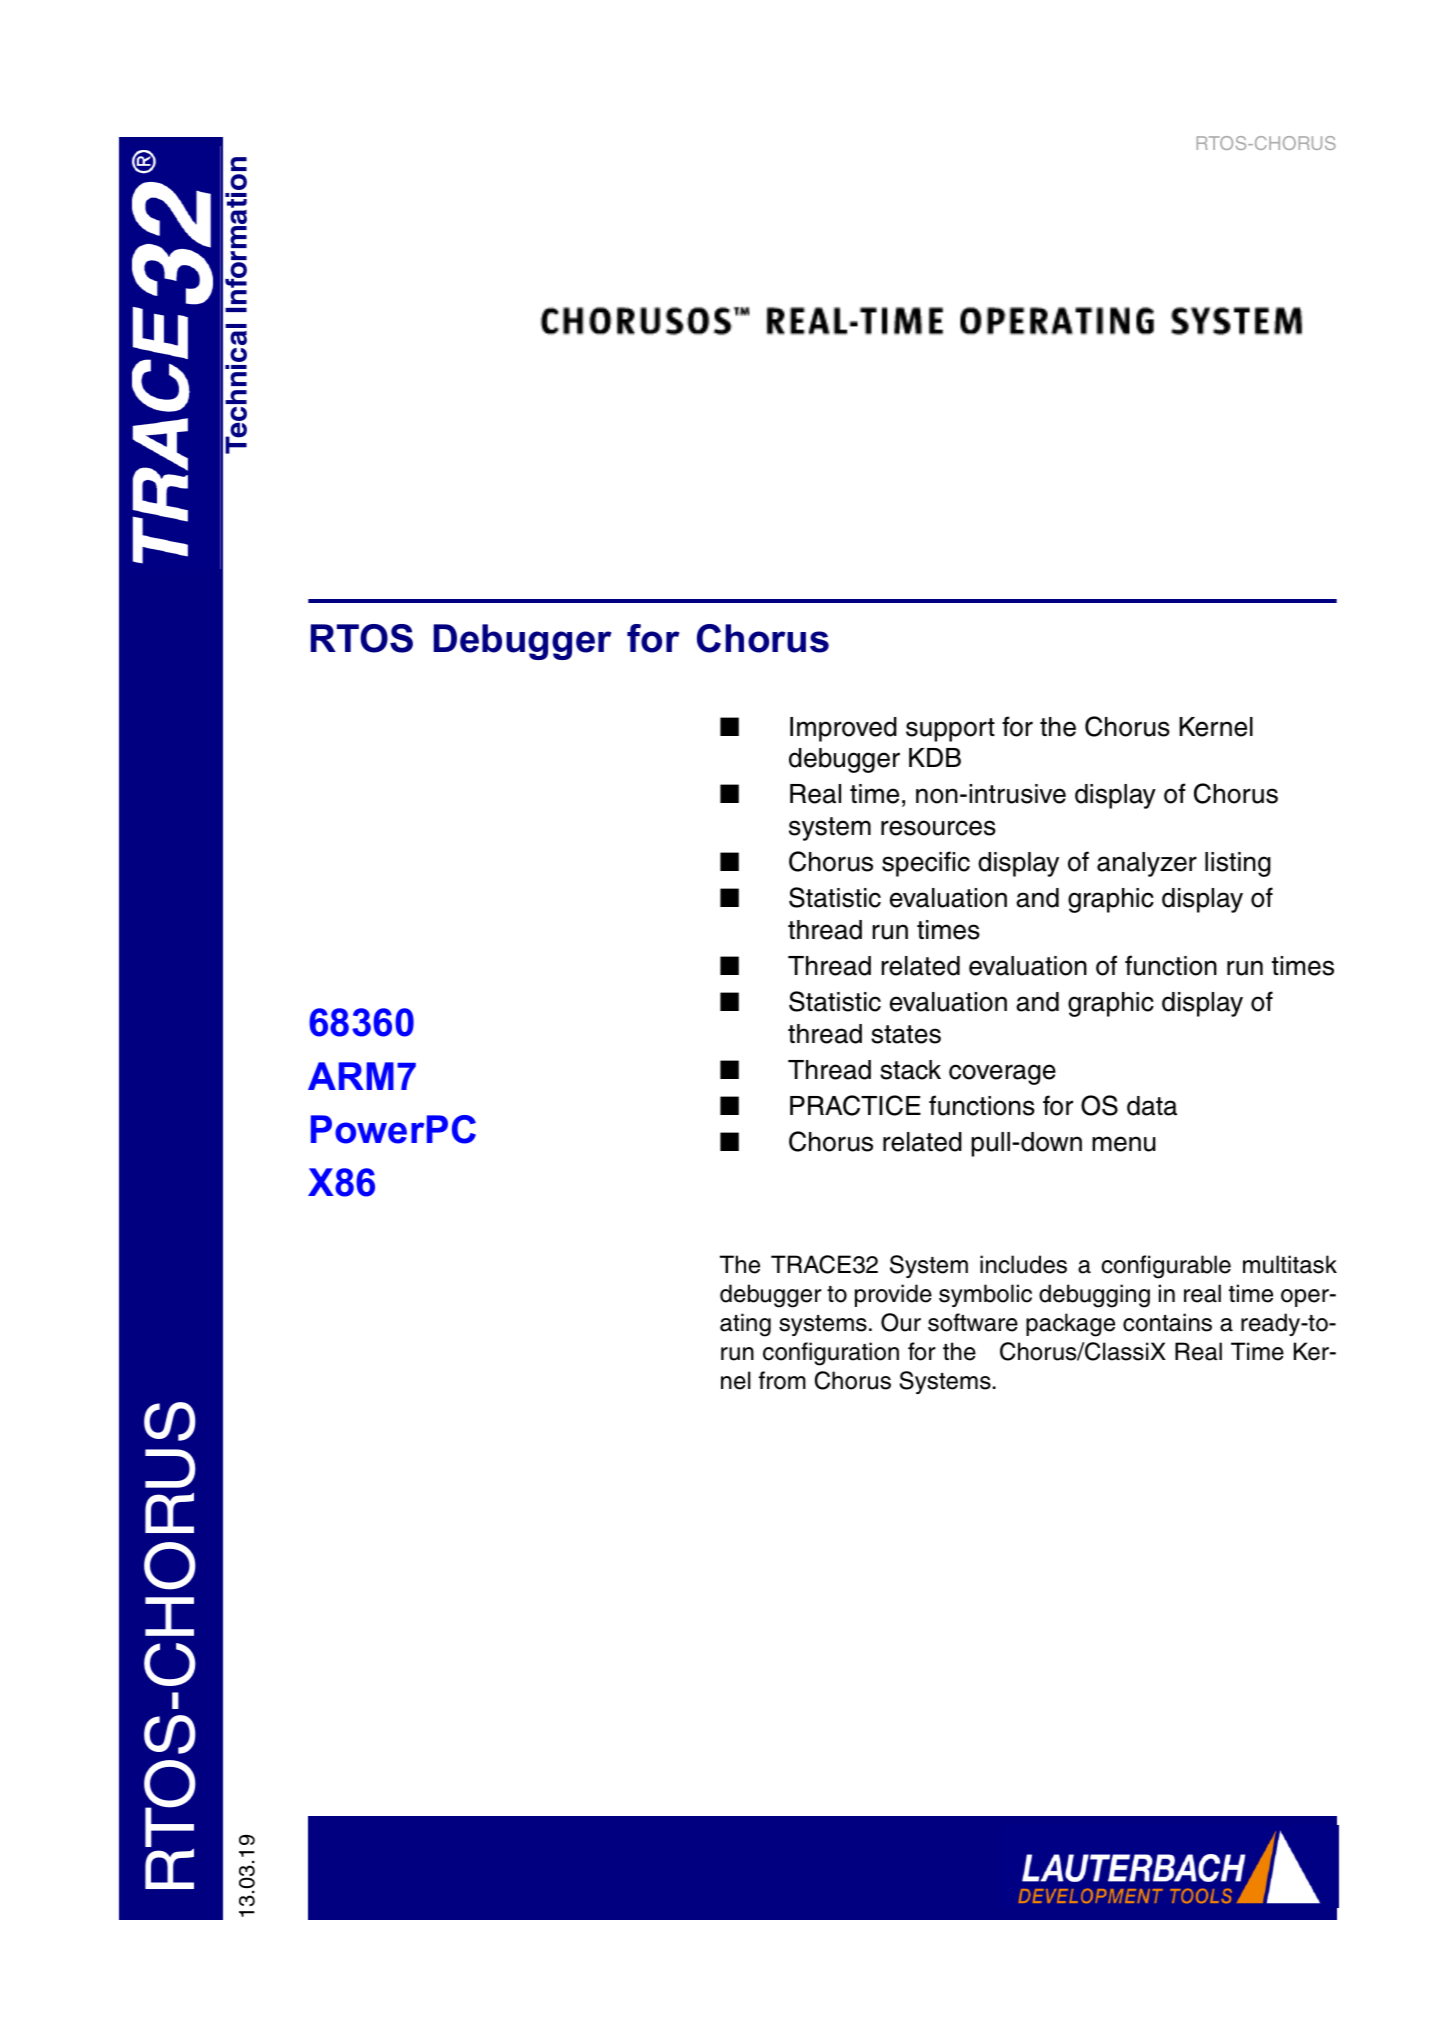 The width and height of the image is (1439, 2036). What do you see at coordinates (1124, 1144) in the image?
I see `menu` at bounding box center [1124, 1144].
